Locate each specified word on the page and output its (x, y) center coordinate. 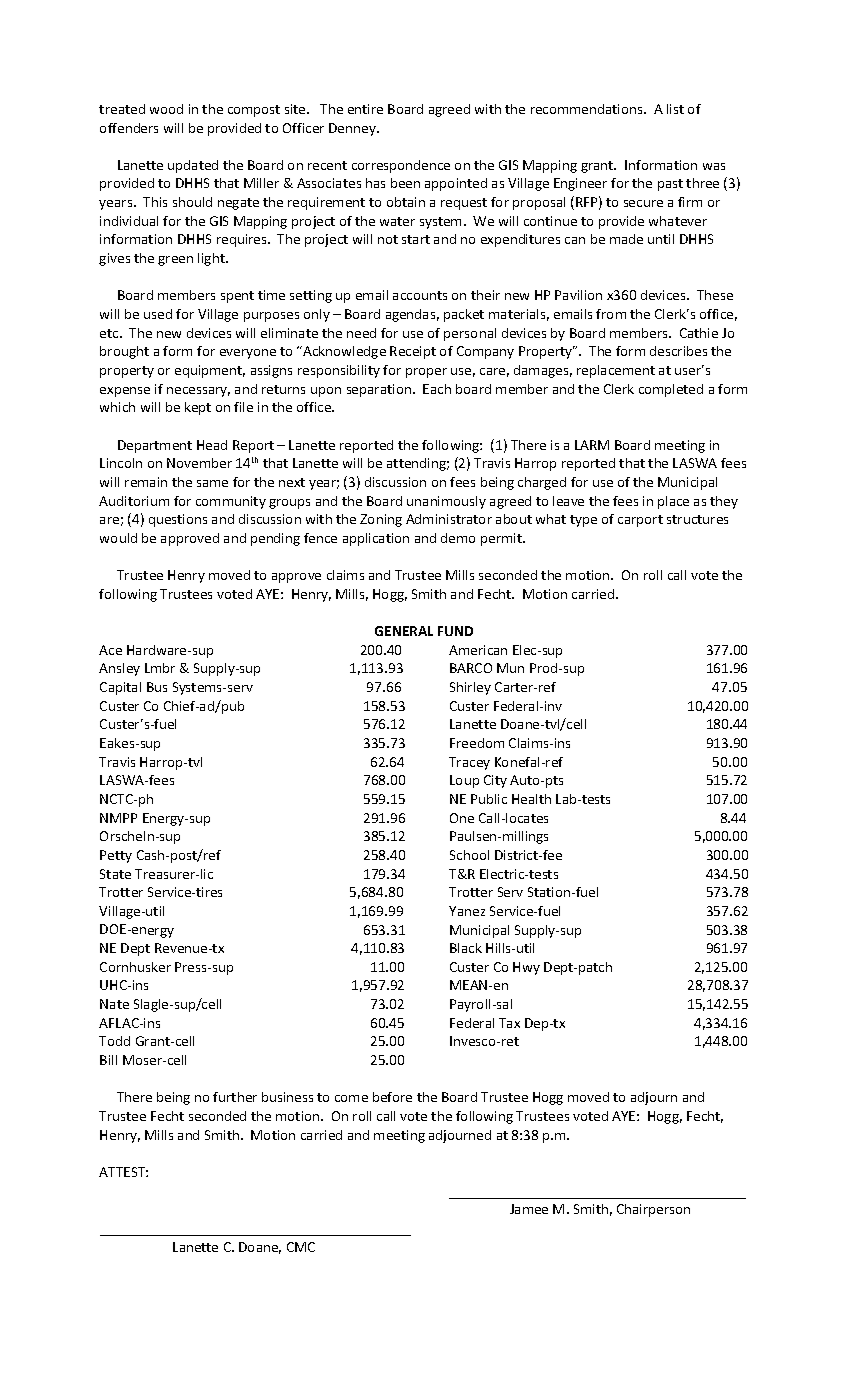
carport (640, 521)
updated (193, 166)
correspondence (401, 166)
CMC (301, 1247)
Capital (120, 688)
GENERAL (404, 631)
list (675, 109)
